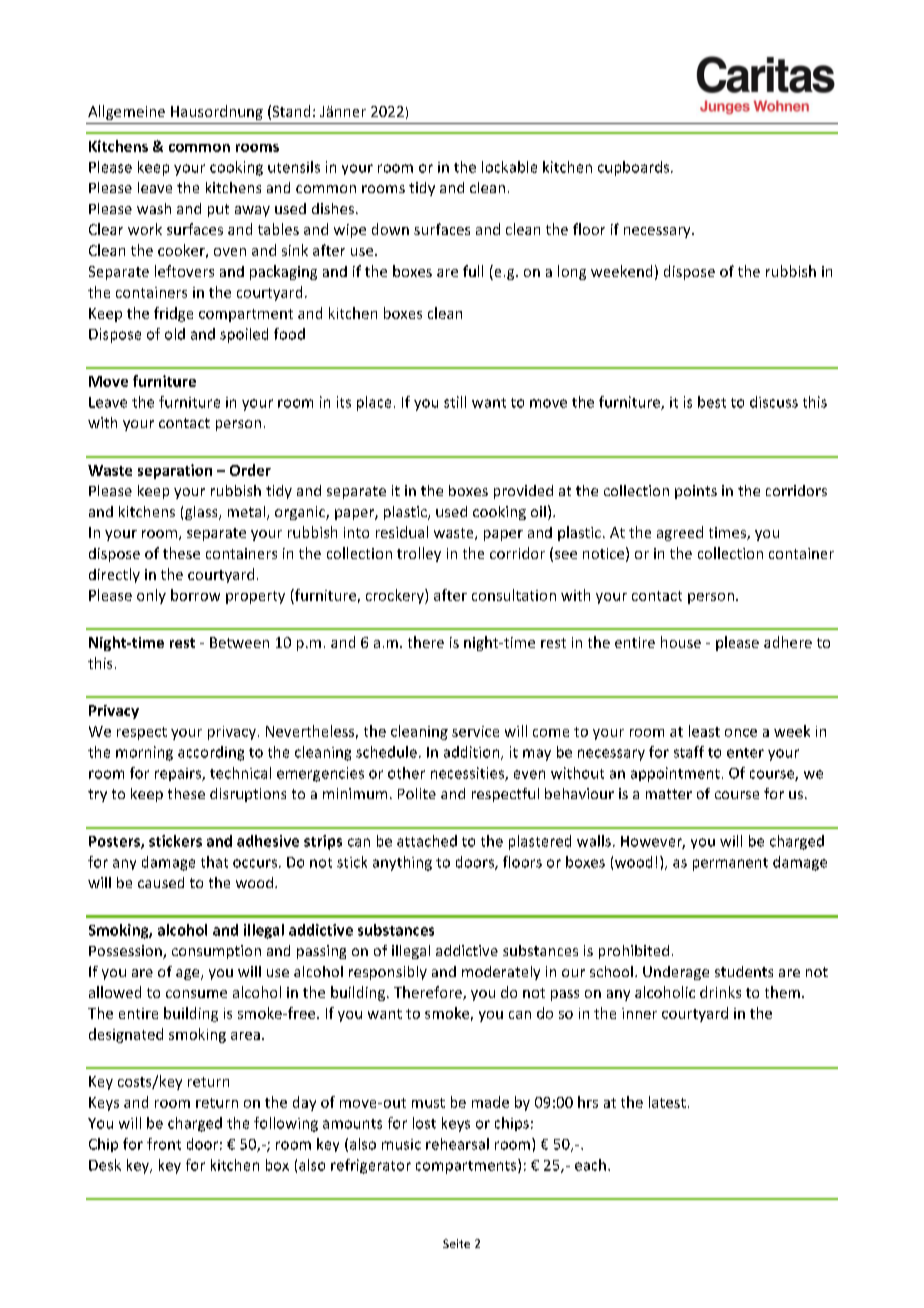  What do you see at coordinates (164, 1144) in the image?
I see `front` at bounding box center [164, 1144].
